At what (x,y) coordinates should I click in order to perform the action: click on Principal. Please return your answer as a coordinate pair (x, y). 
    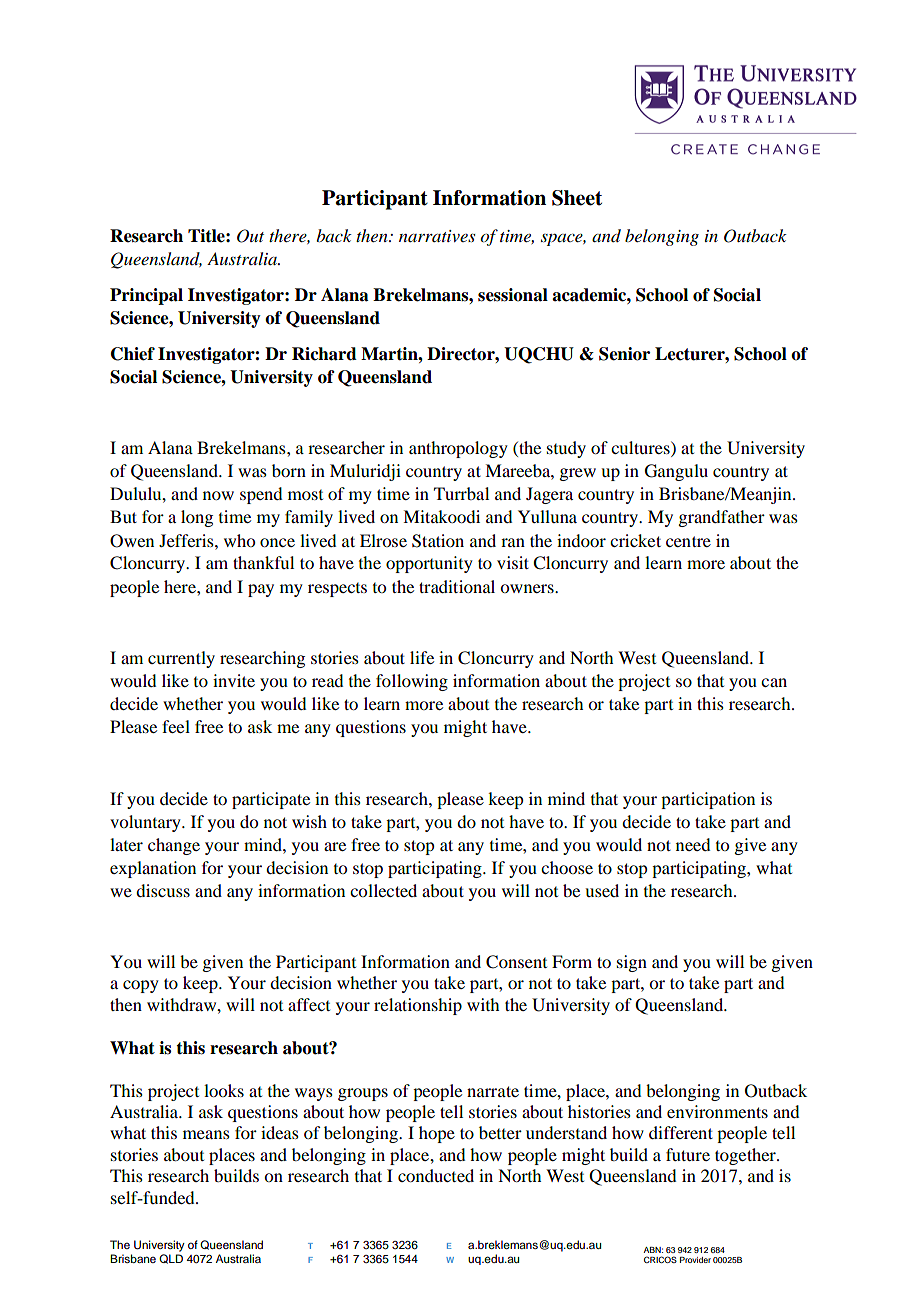
    Looking at the image, I should click on (146, 296).
